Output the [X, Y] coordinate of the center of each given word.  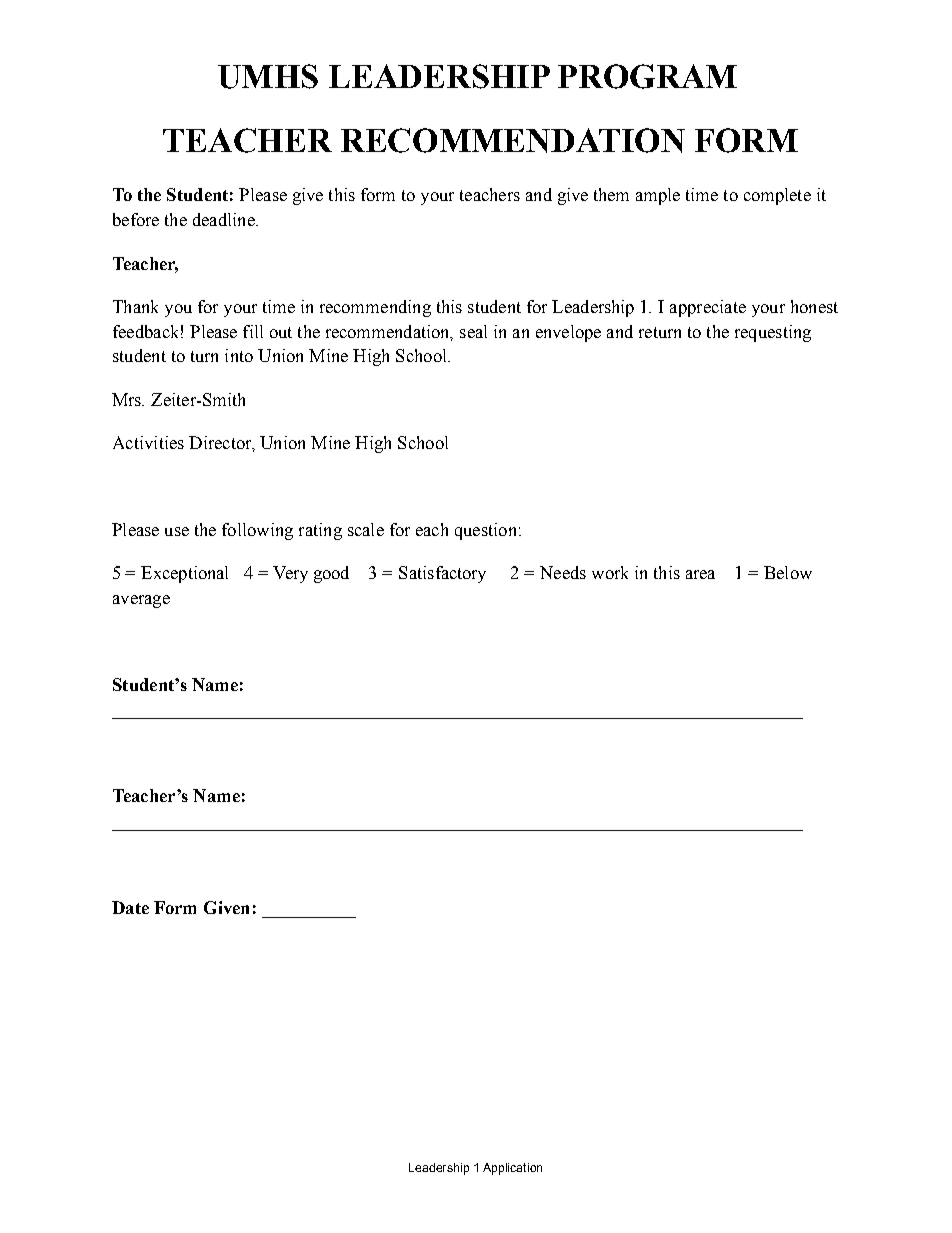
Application [512, 1169]
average [141, 601]
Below [788, 572]
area [700, 574]
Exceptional [184, 574]
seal [473, 331]
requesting [773, 333]
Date [130, 907]
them [611, 194]
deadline [225, 219]
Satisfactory [442, 574]
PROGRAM [647, 76]
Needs [563, 572]
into [239, 355]
